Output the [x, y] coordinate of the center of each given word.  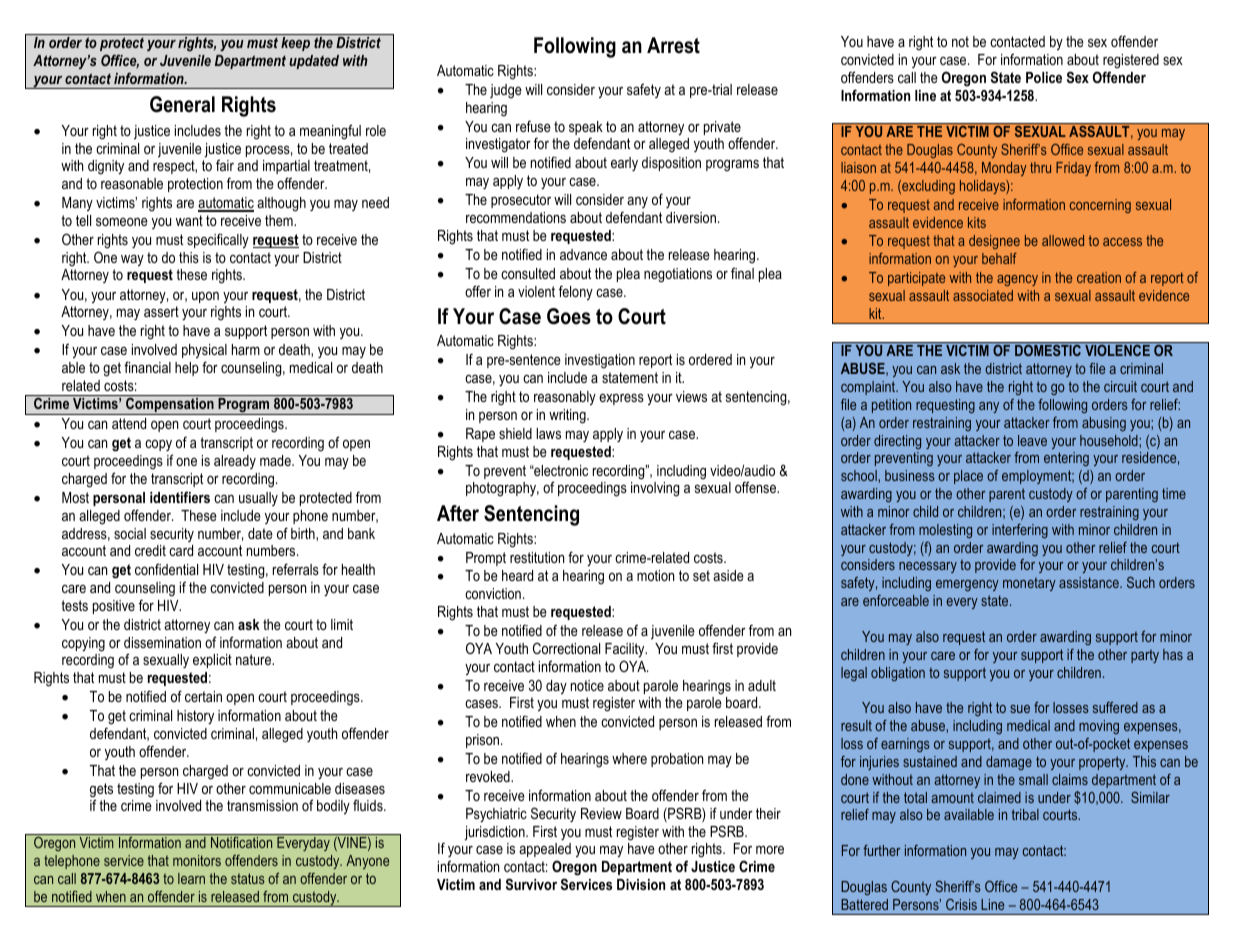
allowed [1063, 240]
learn [191, 878]
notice [587, 685]
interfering [1020, 531]
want [189, 220]
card [181, 550]
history [195, 717]
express [621, 399]
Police [1044, 77]
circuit [1120, 386]
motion [655, 575]
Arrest [673, 45]
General [182, 104]
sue [1020, 709]
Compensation [170, 406]
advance [583, 254]
